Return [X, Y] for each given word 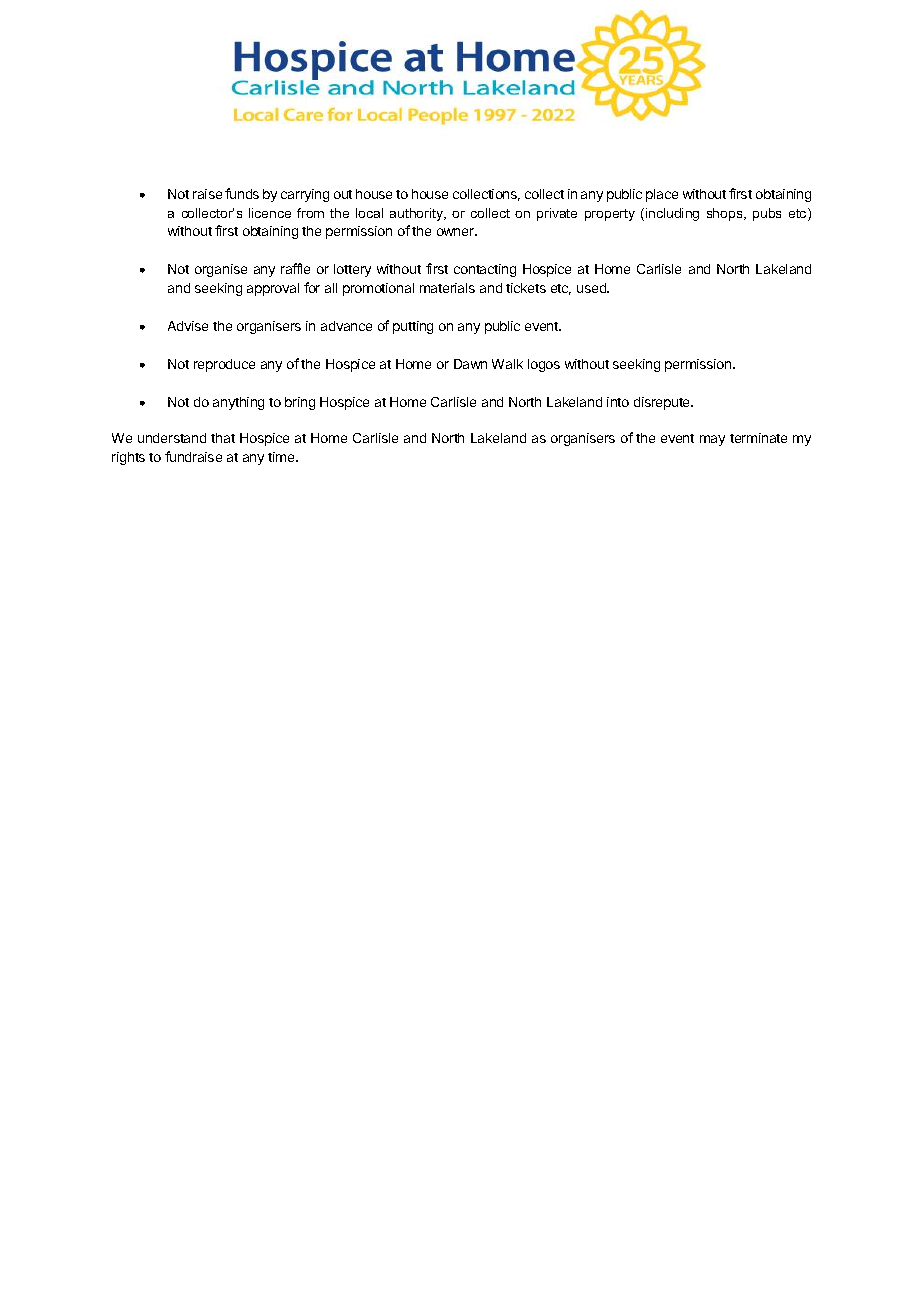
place [662, 195]
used [593, 288]
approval [273, 289]
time [282, 457]
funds [242, 193]
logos [544, 365]
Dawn [470, 364]
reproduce [224, 365]
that [223, 438]
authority [418, 214]
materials [447, 288]
